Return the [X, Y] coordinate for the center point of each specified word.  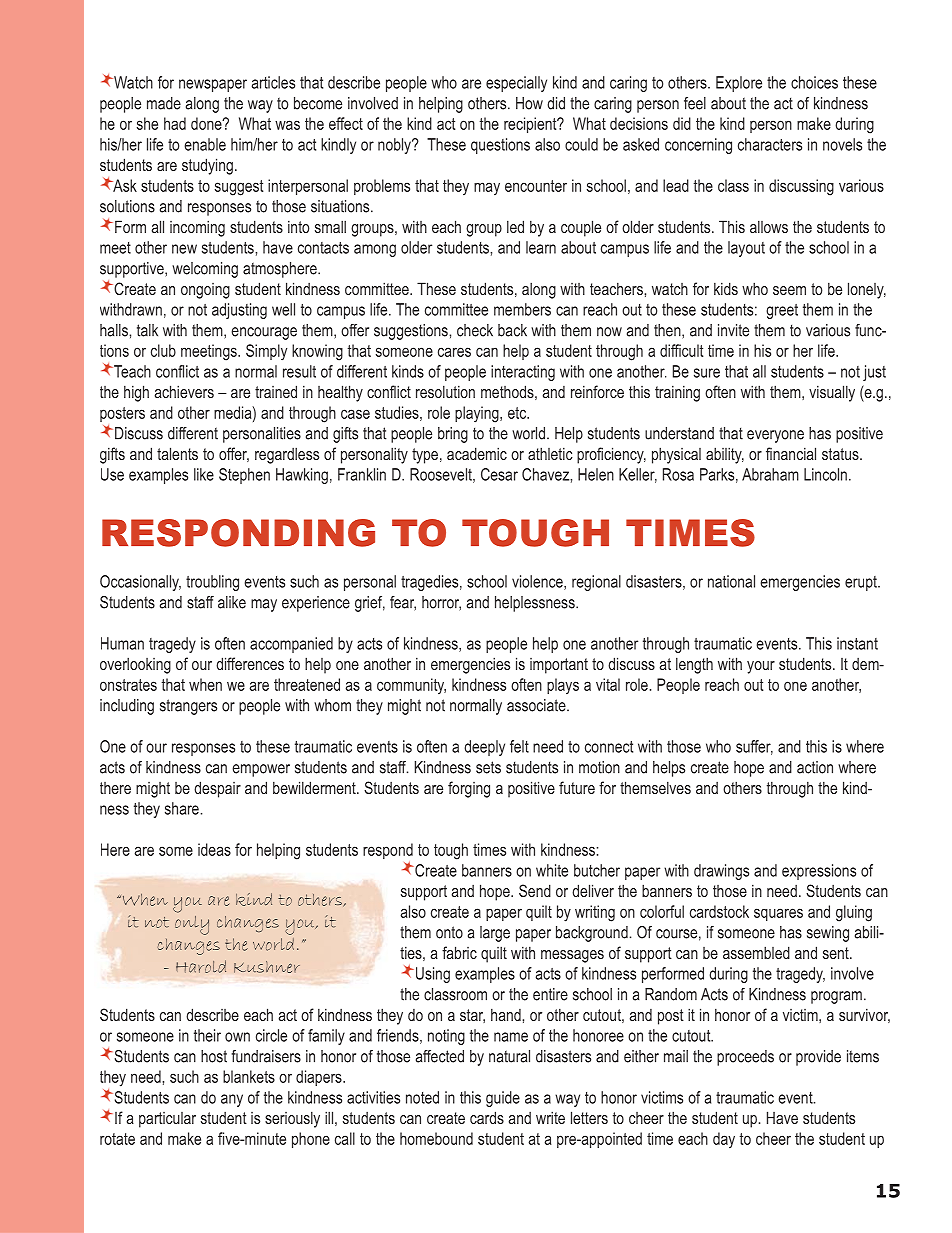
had [175, 123]
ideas [214, 849]
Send [535, 890]
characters [770, 144]
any [232, 1100]
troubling [212, 583]
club [163, 350]
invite [733, 330]
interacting [523, 373]
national [731, 581]
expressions [819, 872]
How [529, 103]
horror [441, 603]
